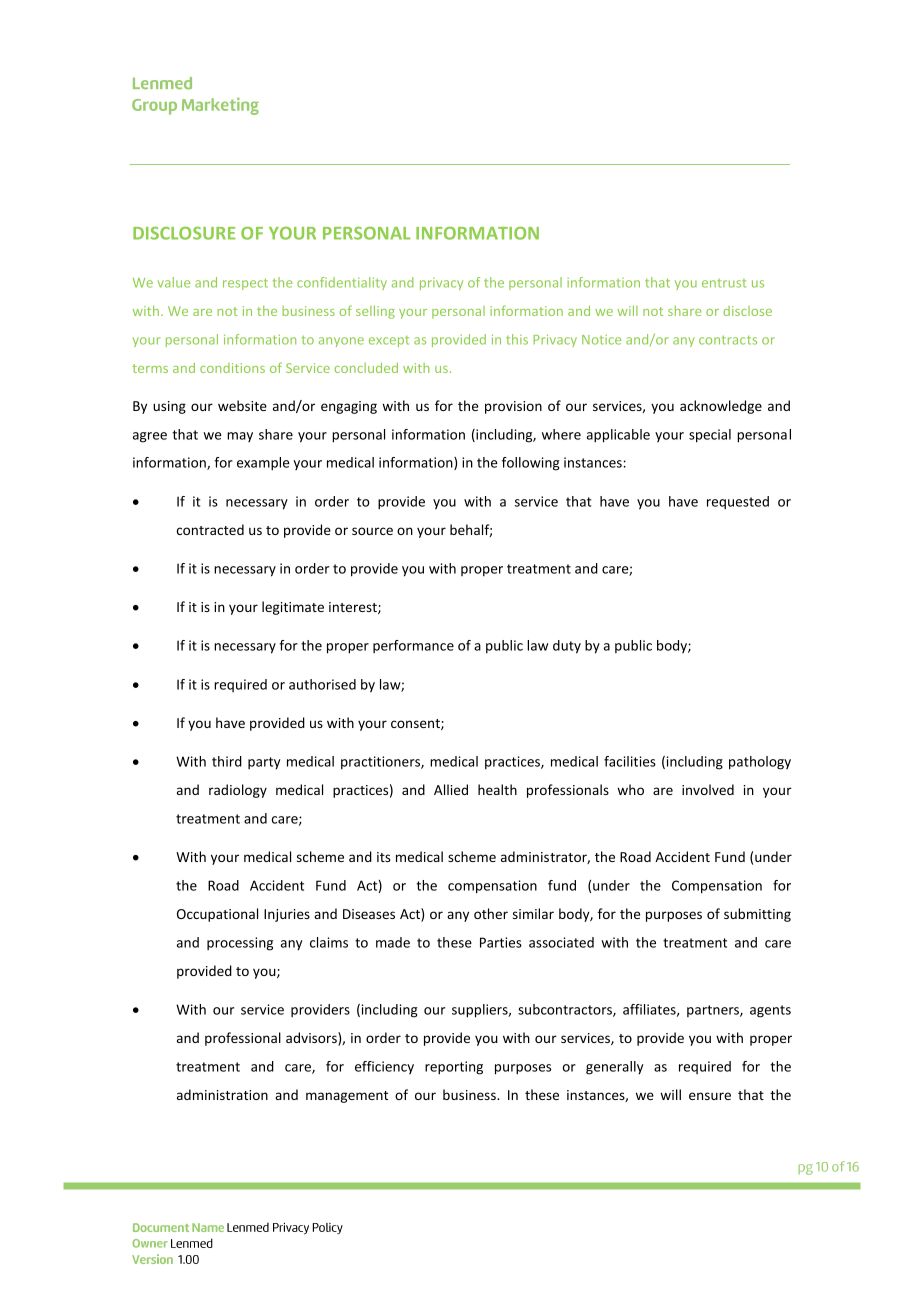 This screenshot has width=924, height=1309. What do you see at coordinates (416, 724) in the screenshot?
I see `consent` at bounding box center [416, 724].
